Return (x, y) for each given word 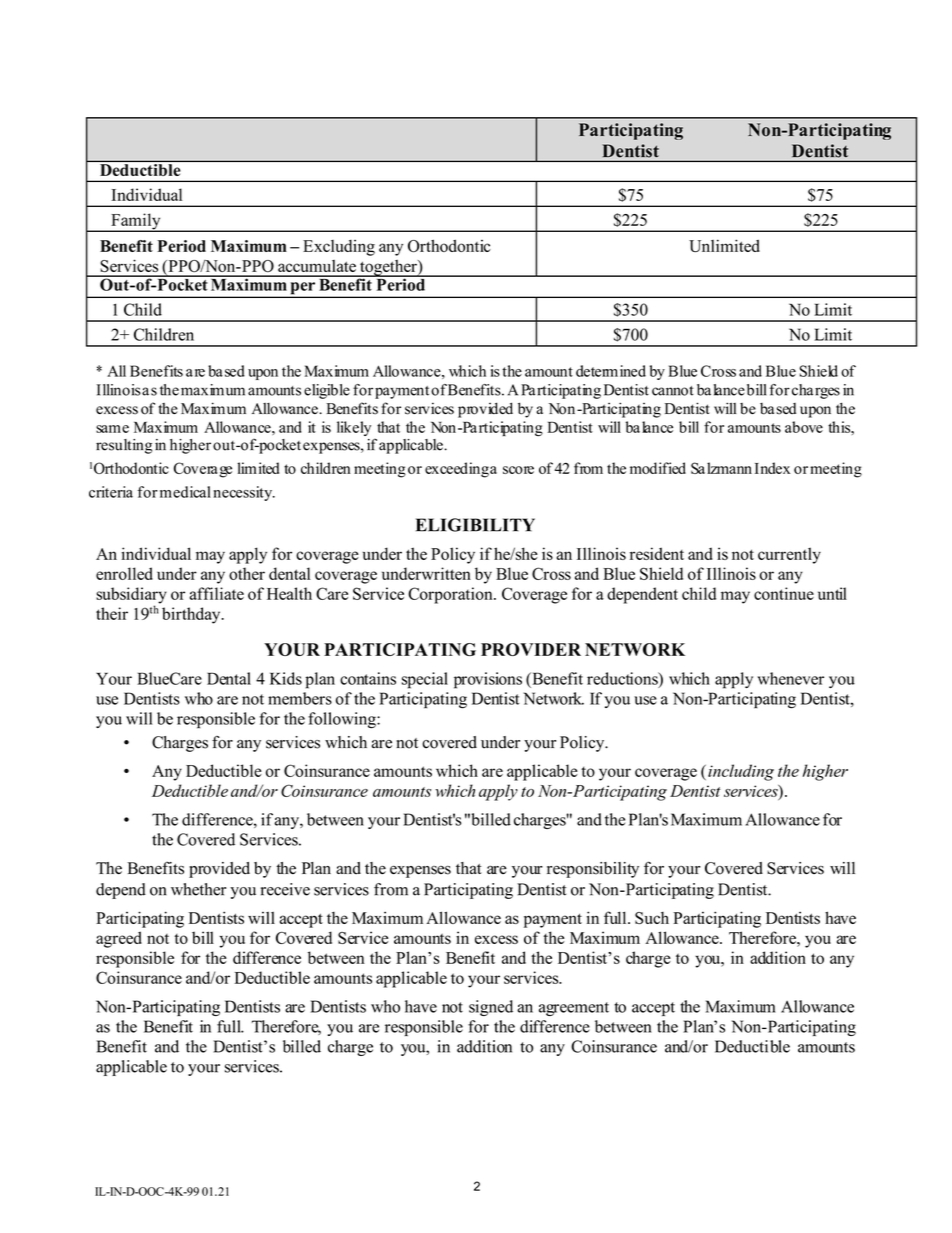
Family (136, 222)
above (804, 427)
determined (611, 371)
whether (198, 889)
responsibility (593, 870)
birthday (192, 615)
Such (652, 918)
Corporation (451, 595)
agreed (119, 939)
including (741, 772)
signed (491, 1008)
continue (784, 593)
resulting (124, 446)
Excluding (339, 248)
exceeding (457, 470)
